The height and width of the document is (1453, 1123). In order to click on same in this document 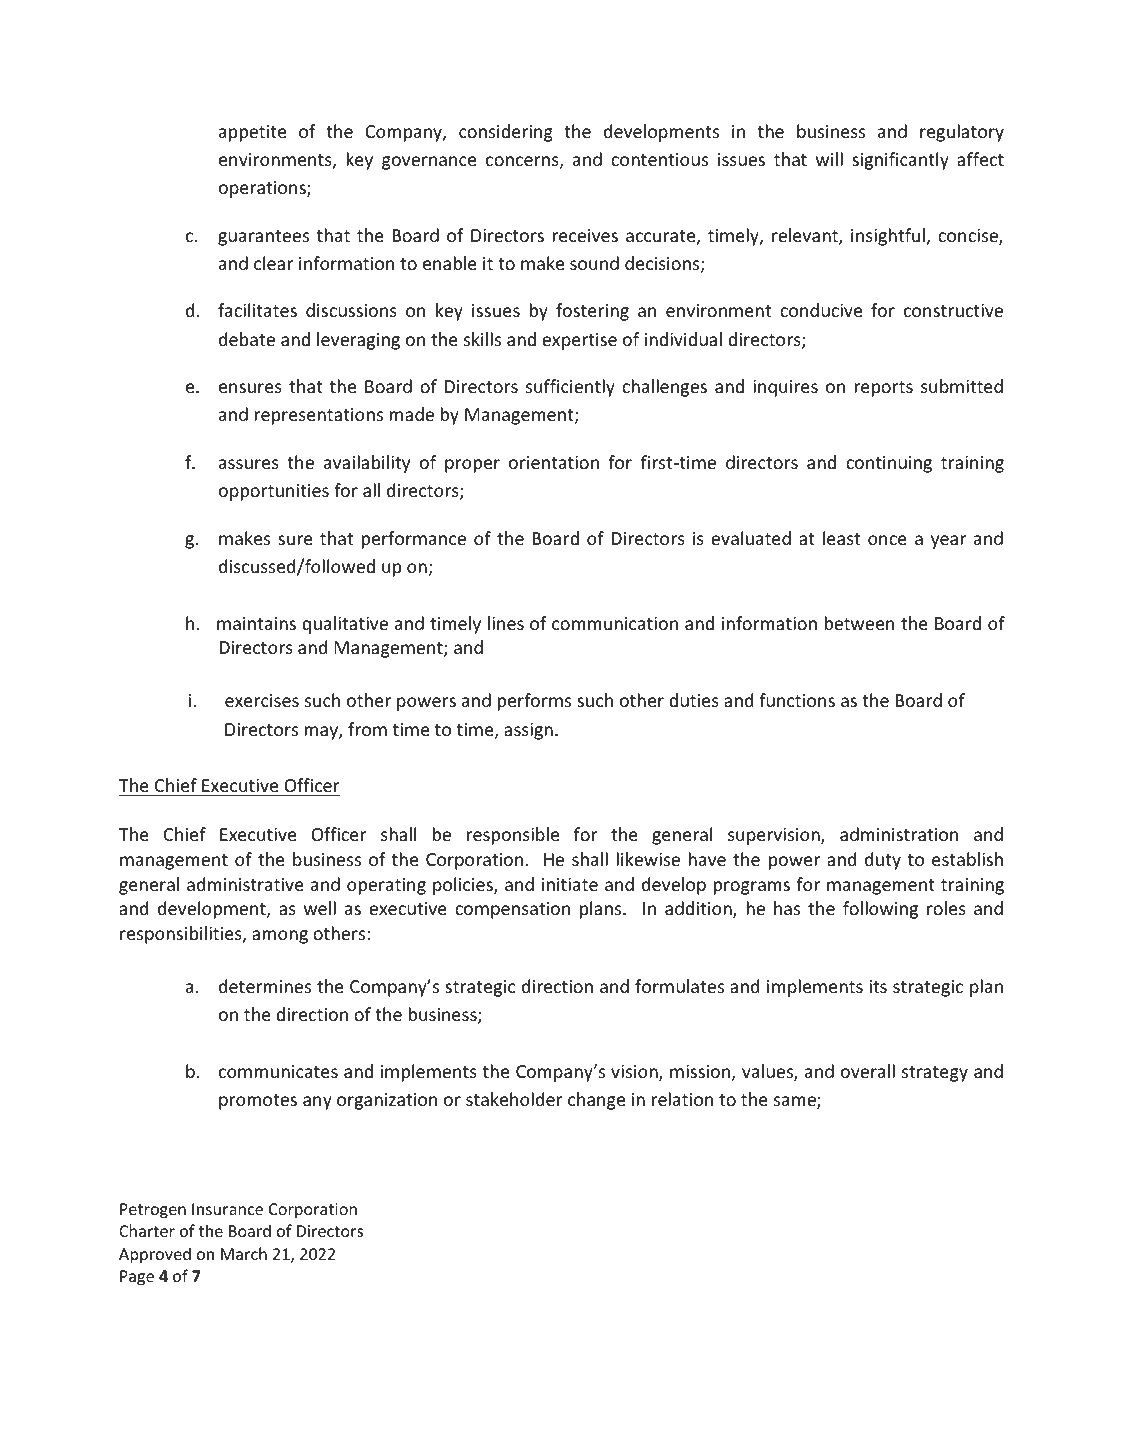, I will do `click(796, 1102)`.
